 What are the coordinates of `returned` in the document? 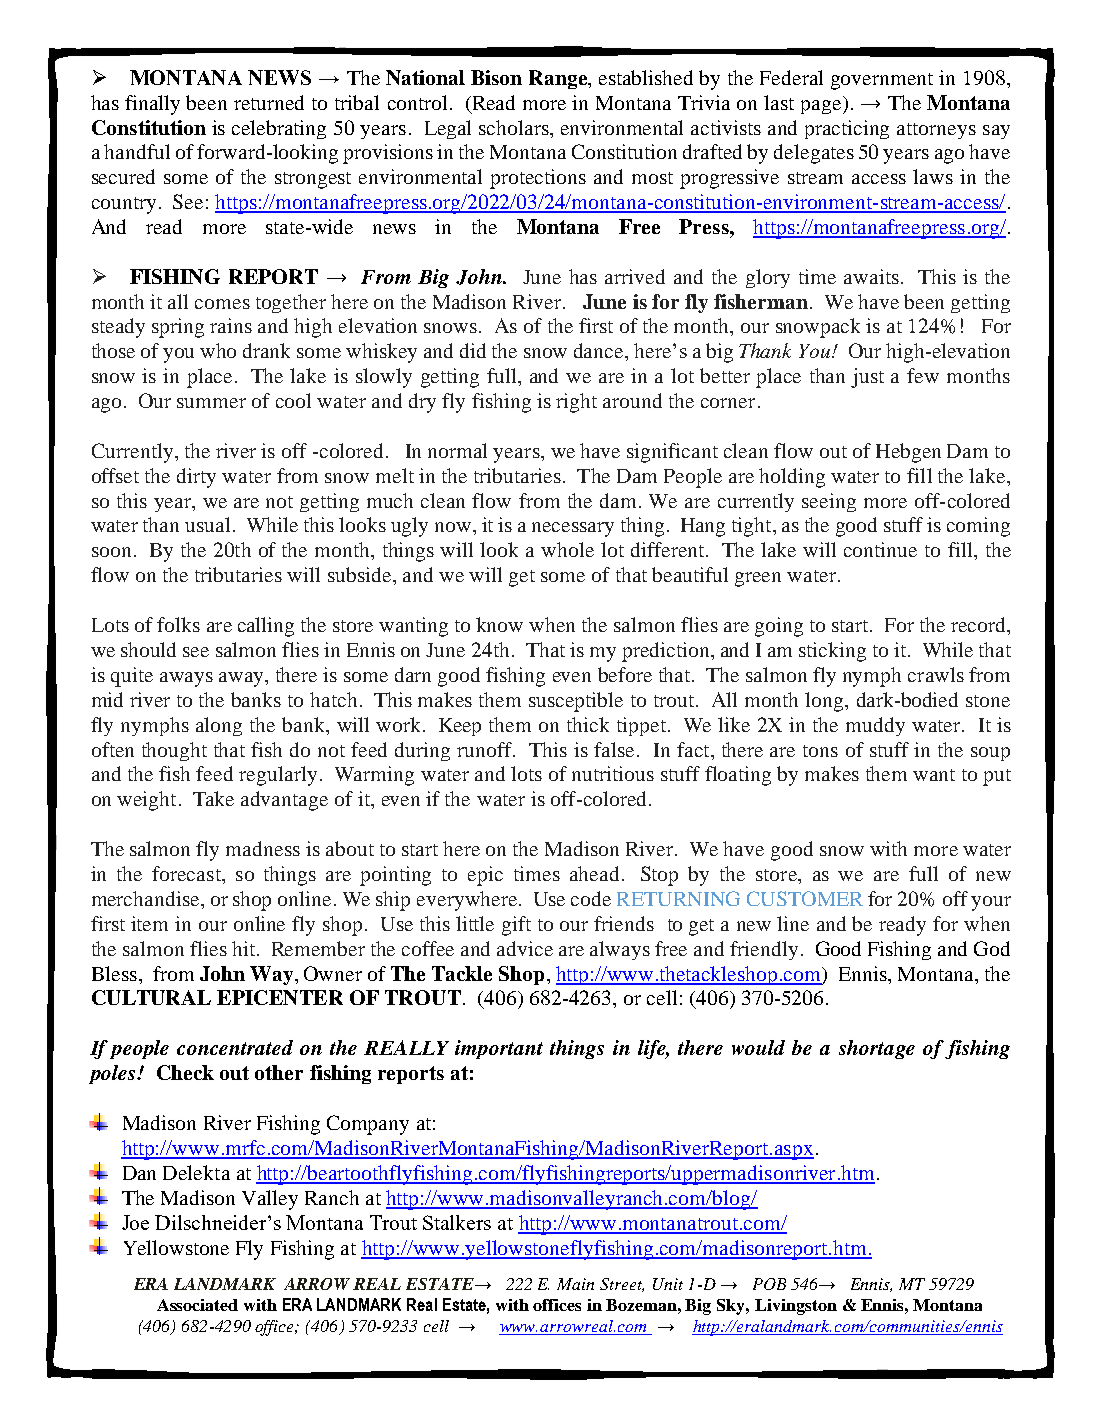 It's located at (269, 102).
